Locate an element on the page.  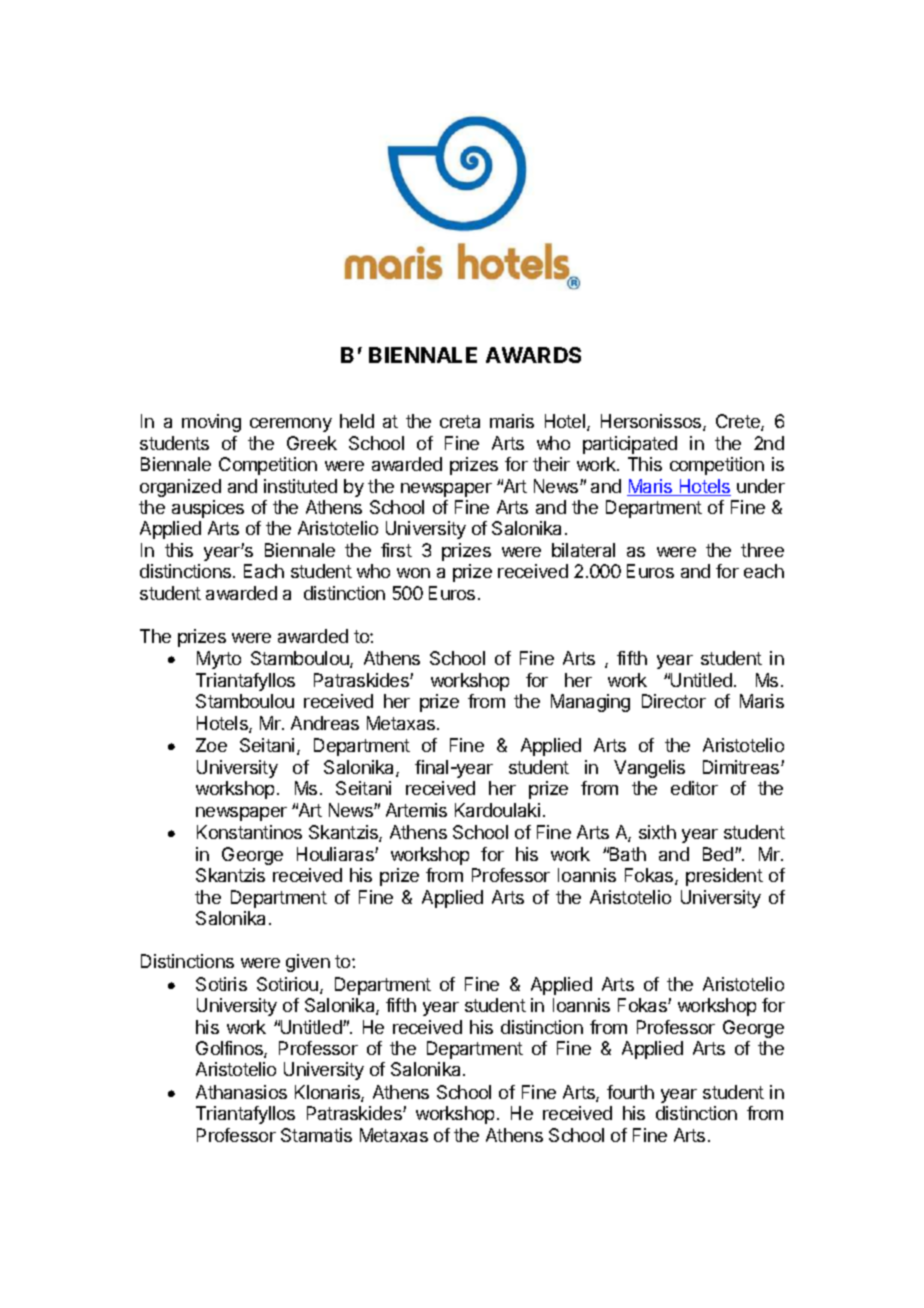
Director is located at coordinates (674, 701).
